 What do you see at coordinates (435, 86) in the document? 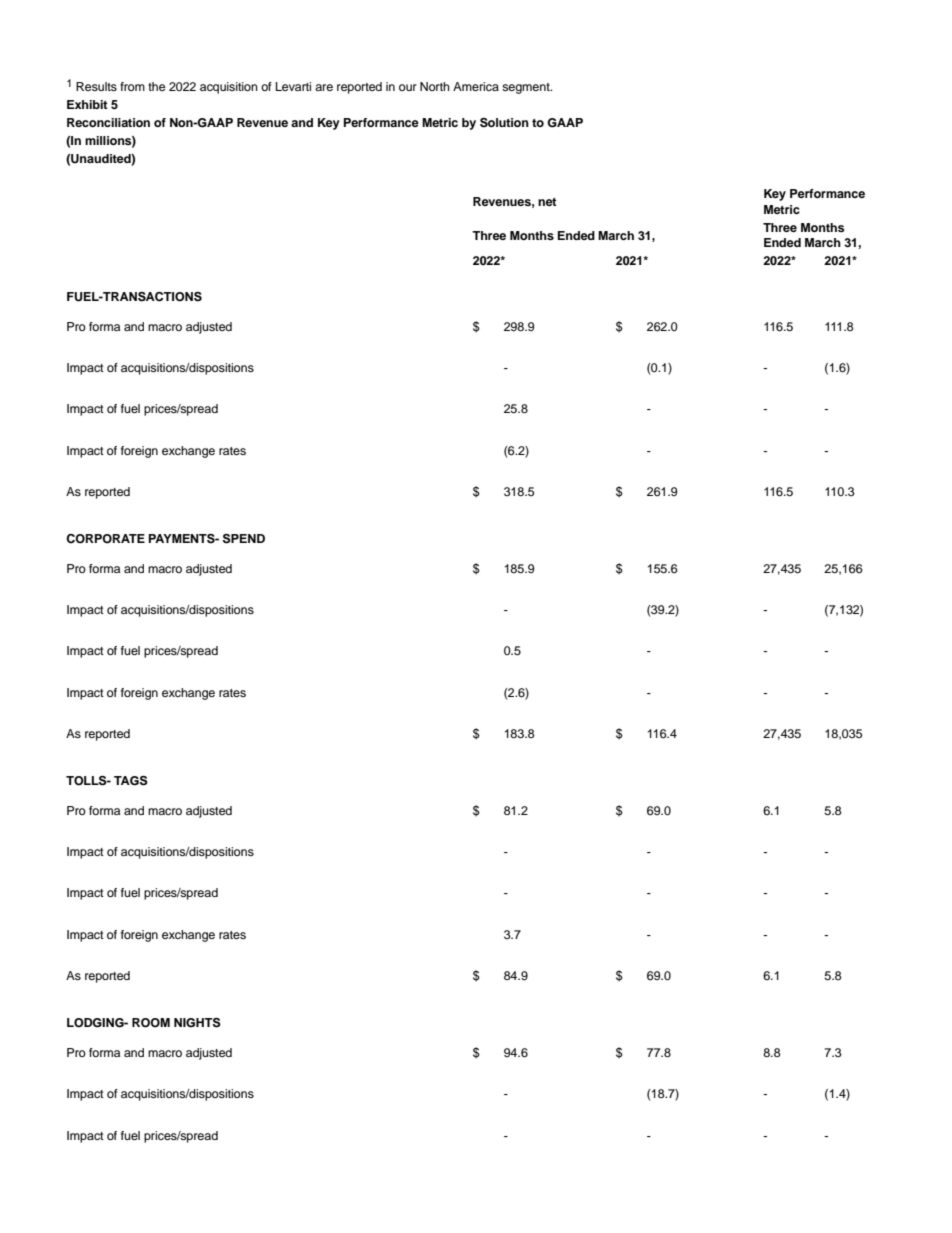
I see `North` at bounding box center [435, 86].
